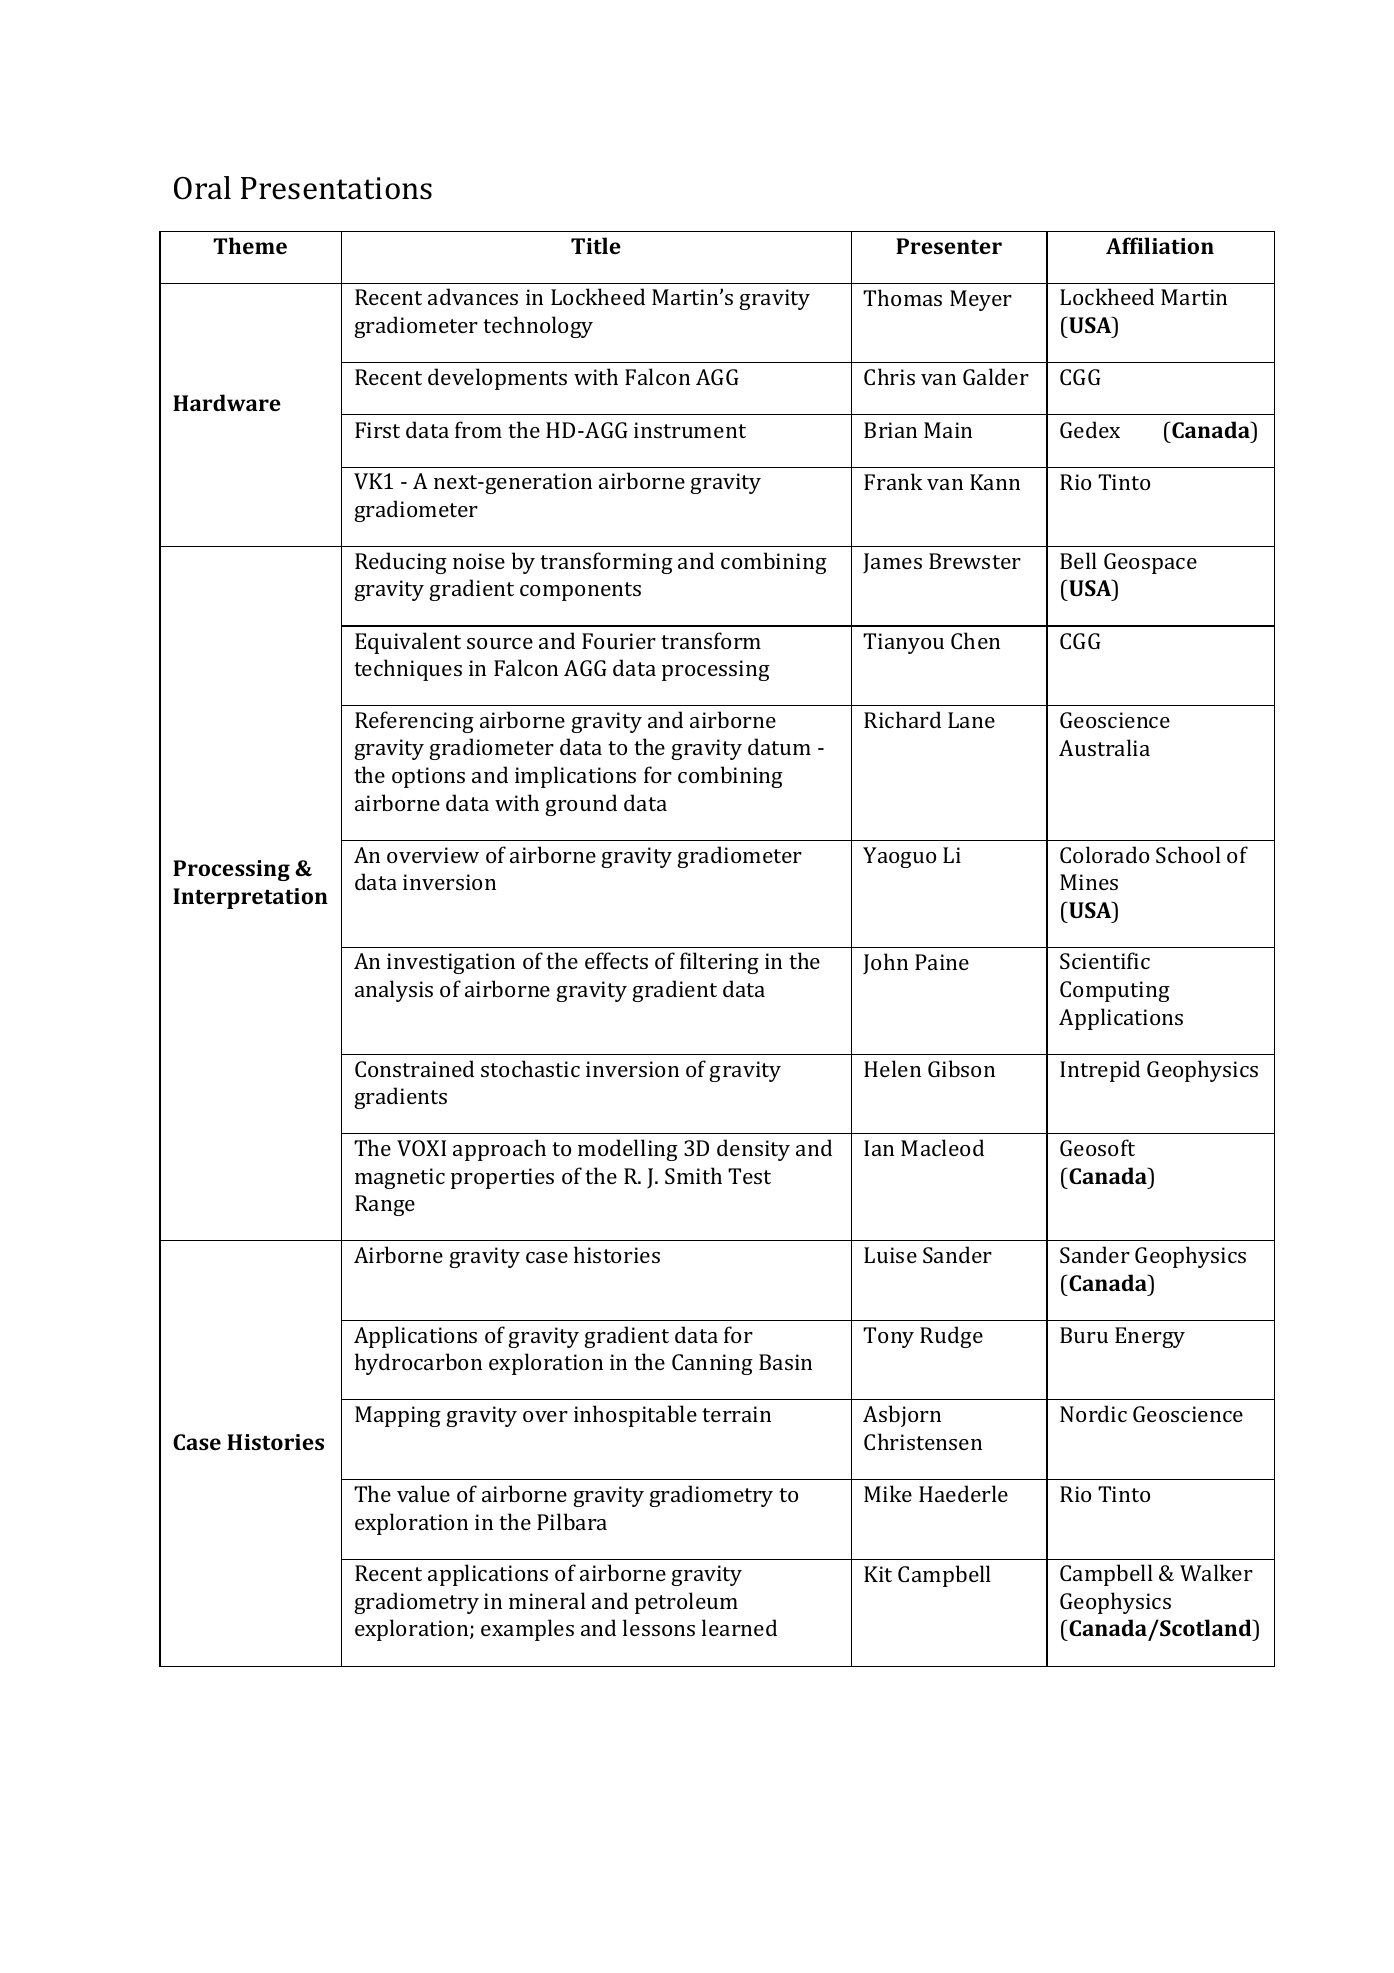 This screenshot has height=1973, width=1394. Describe the element at coordinates (1160, 245) in the screenshot. I see `Affiliation` at that location.
